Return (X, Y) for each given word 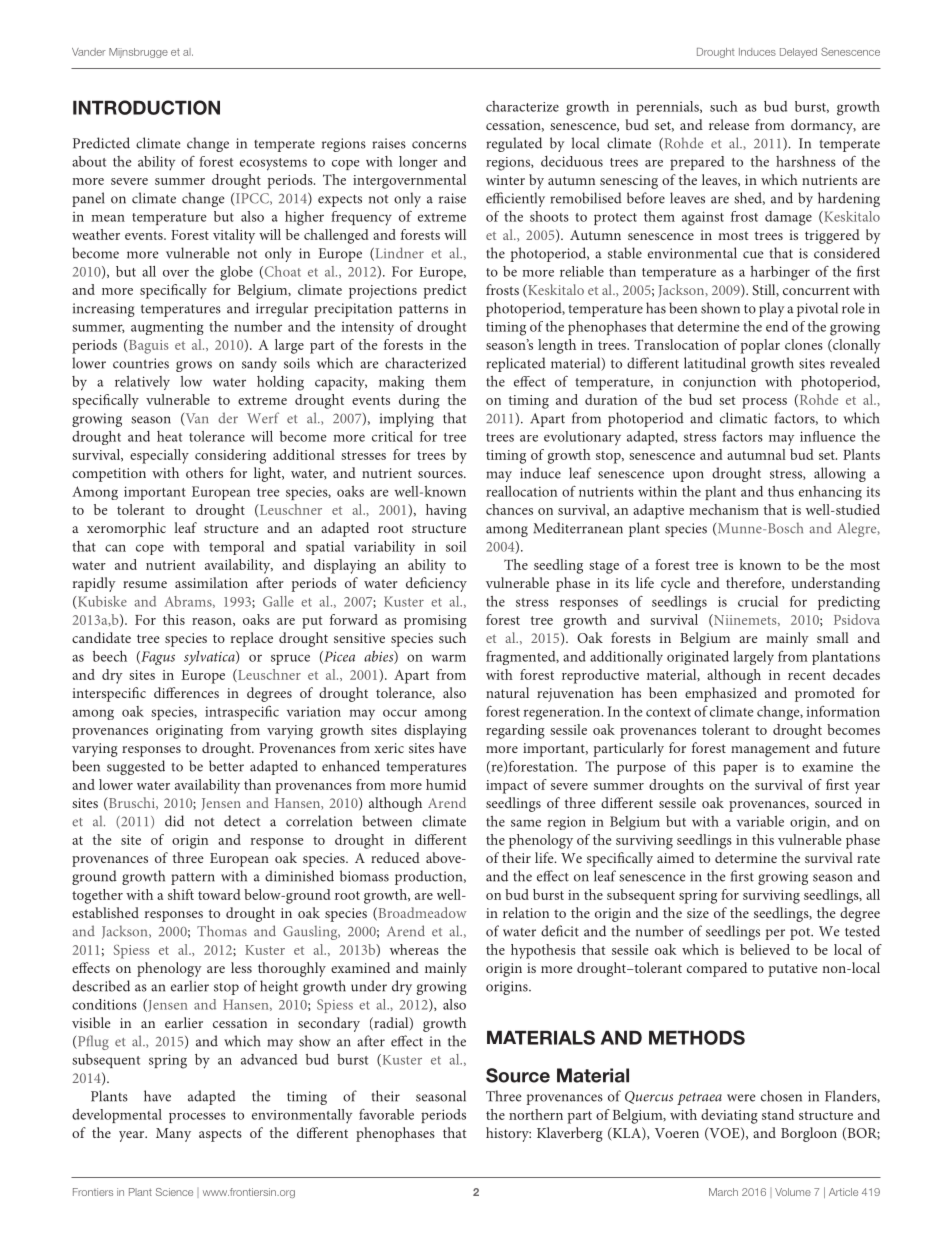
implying (407, 419)
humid (446, 784)
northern (536, 1114)
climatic (743, 418)
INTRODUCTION (146, 107)
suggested (136, 767)
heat (169, 436)
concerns (439, 145)
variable (760, 821)
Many (173, 1135)
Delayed (798, 53)
